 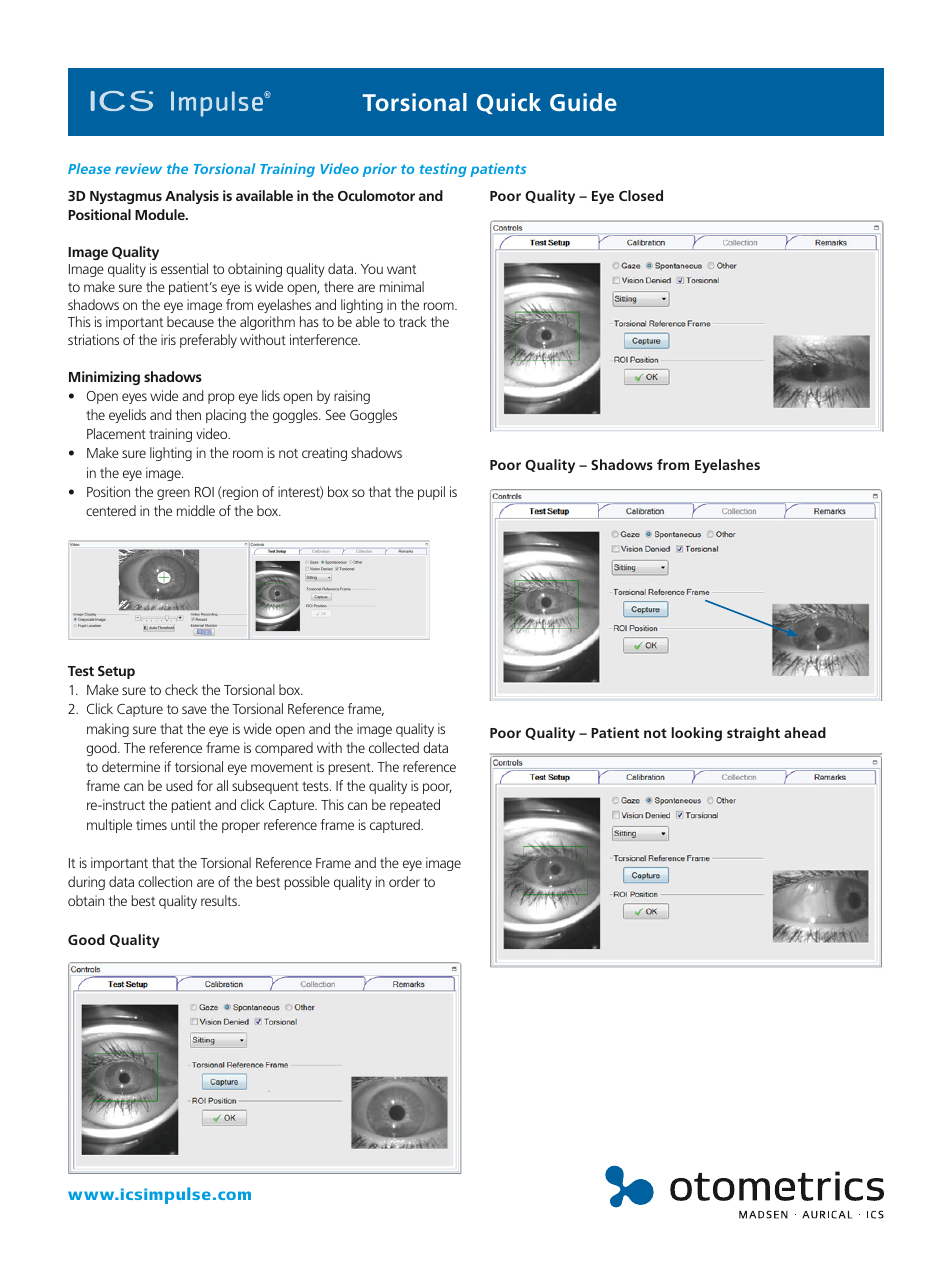 I want to click on order, so click(x=404, y=881).
